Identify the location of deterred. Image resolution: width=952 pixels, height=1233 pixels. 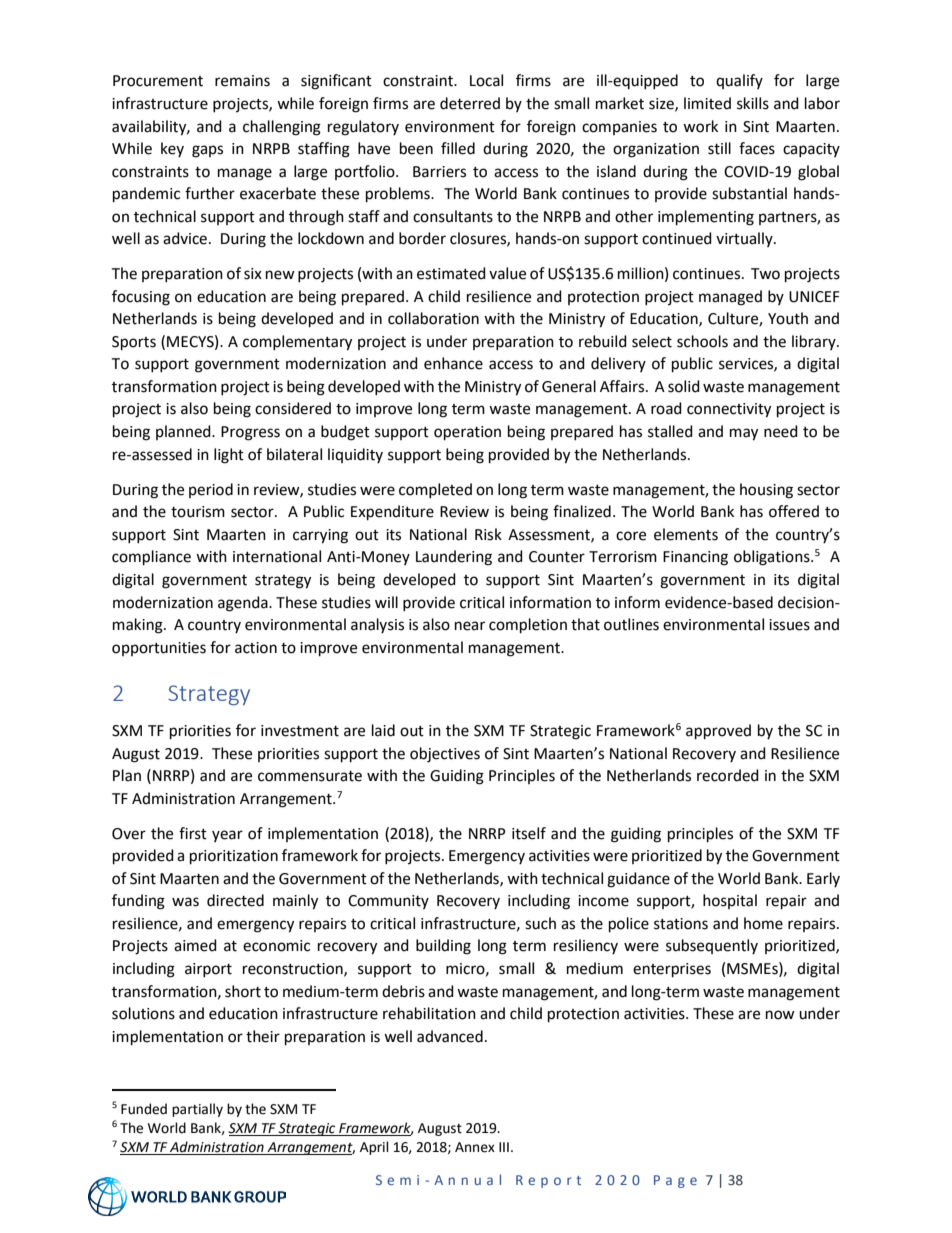
(470, 103).
